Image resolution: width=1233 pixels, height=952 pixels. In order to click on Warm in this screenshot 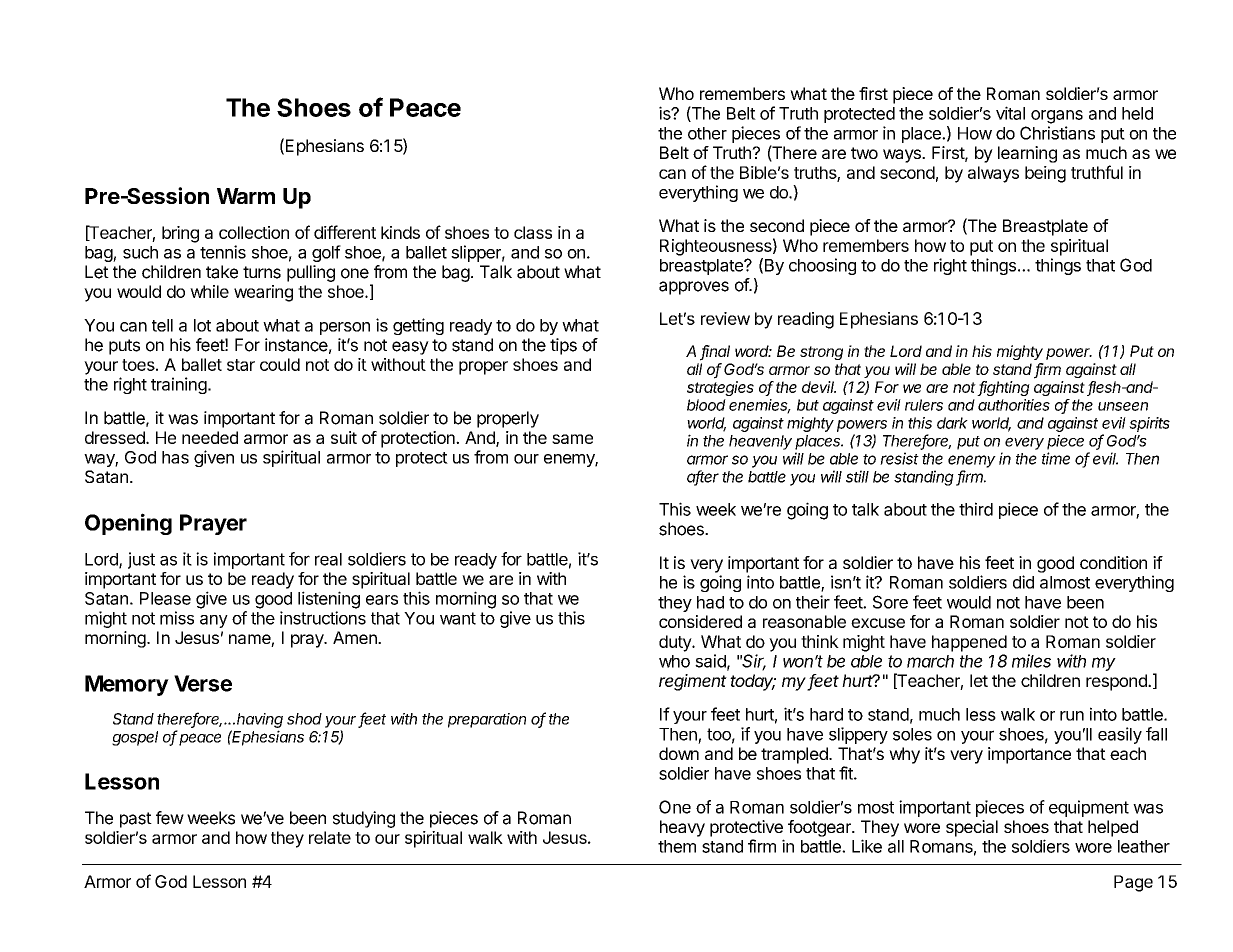, I will do `click(246, 196)`.
